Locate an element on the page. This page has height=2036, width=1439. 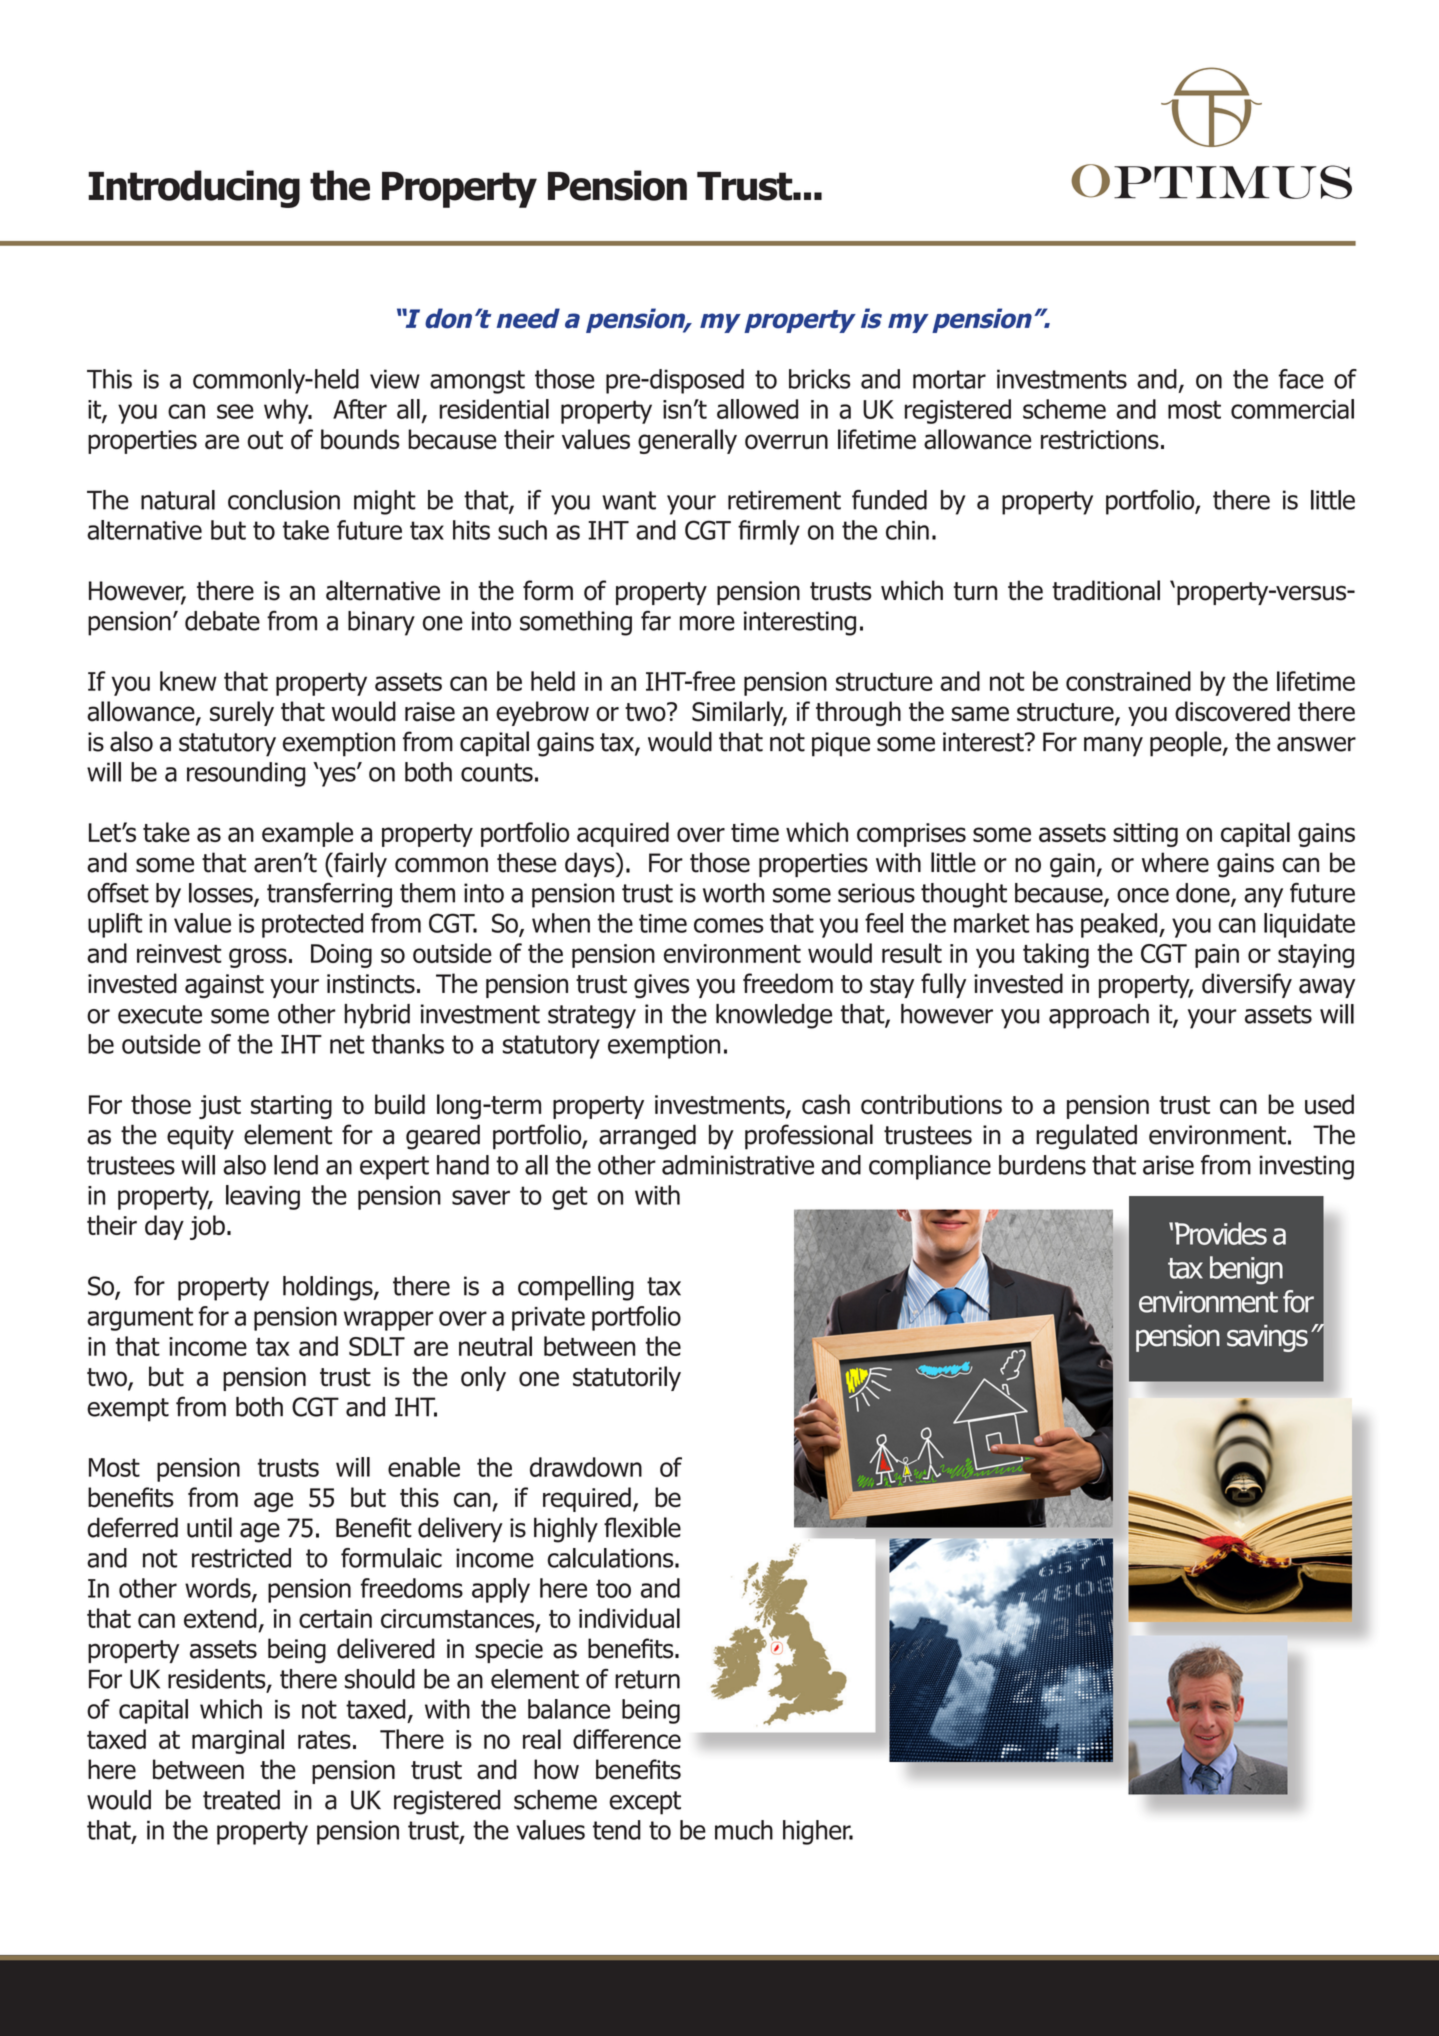
much is located at coordinates (744, 1830).
